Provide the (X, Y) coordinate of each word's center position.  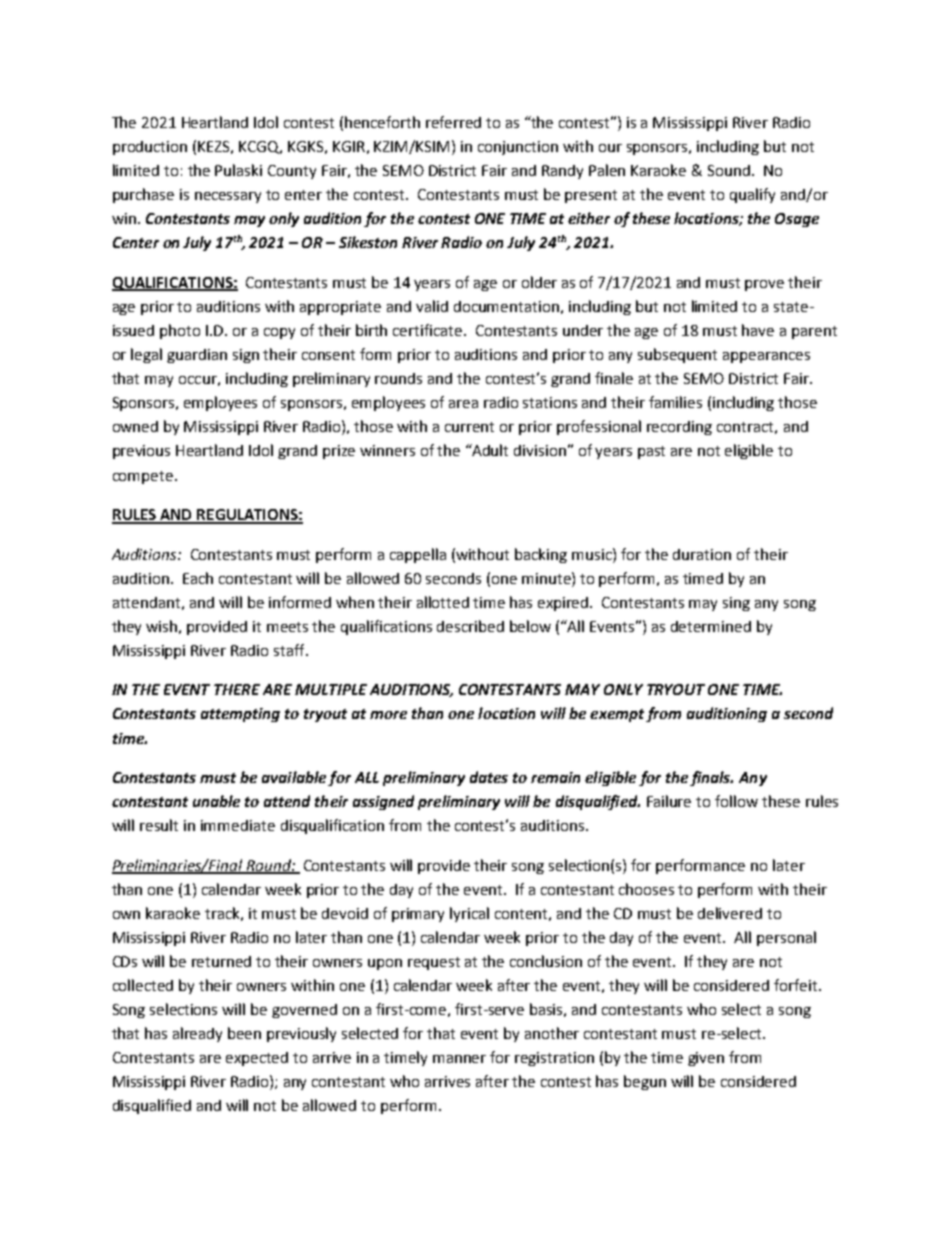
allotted (443, 602)
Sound (729, 170)
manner (459, 1059)
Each (198, 578)
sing (736, 604)
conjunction (518, 148)
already (197, 1034)
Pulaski (238, 170)
